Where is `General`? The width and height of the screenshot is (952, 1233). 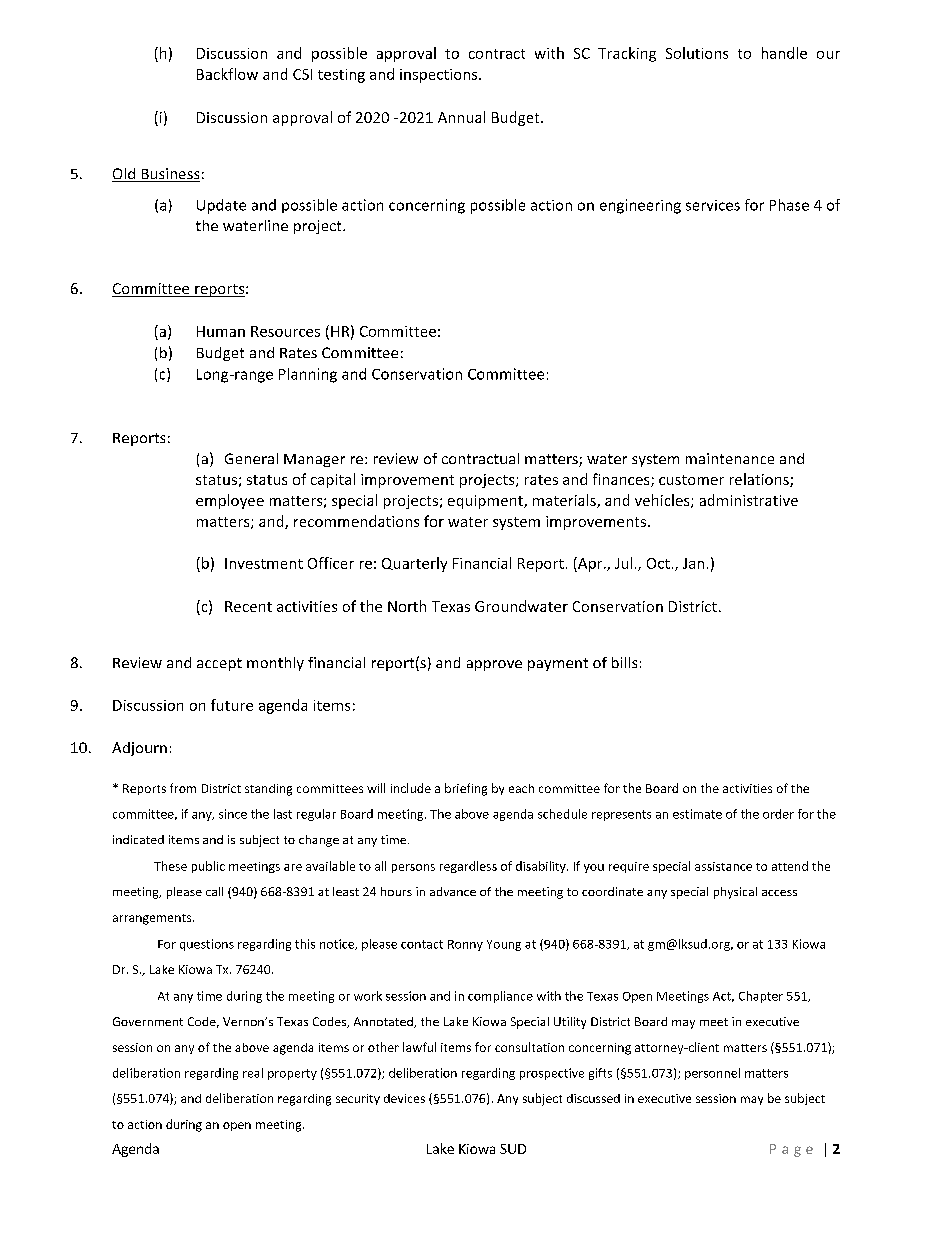
General is located at coordinates (251, 458).
